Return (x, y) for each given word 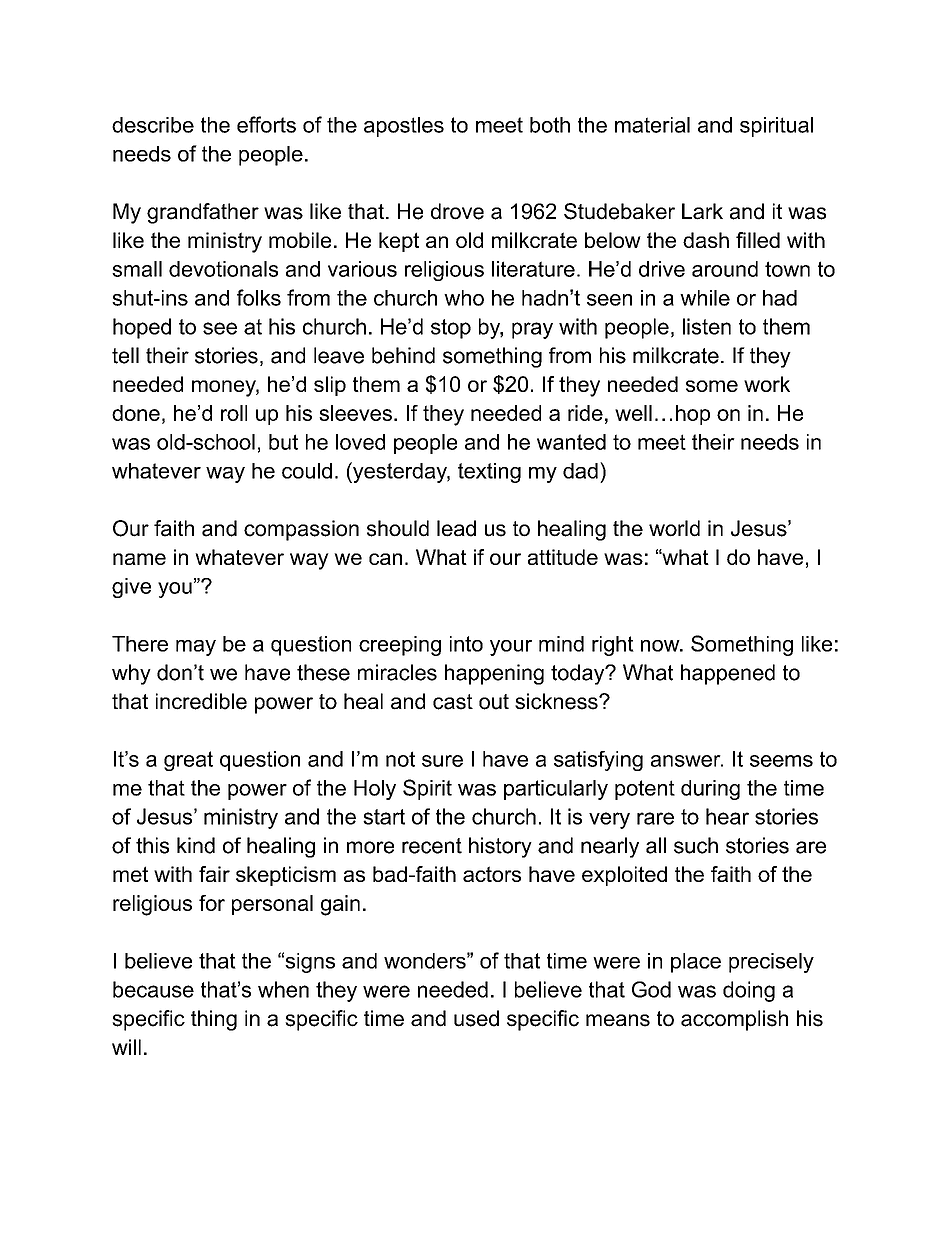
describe (153, 125)
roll (234, 413)
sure (442, 761)
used (476, 1018)
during (710, 790)
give (131, 588)
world (674, 528)
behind (403, 355)
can (385, 559)
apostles (404, 127)
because (153, 989)
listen (707, 326)
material (652, 125)
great (188, 761)
